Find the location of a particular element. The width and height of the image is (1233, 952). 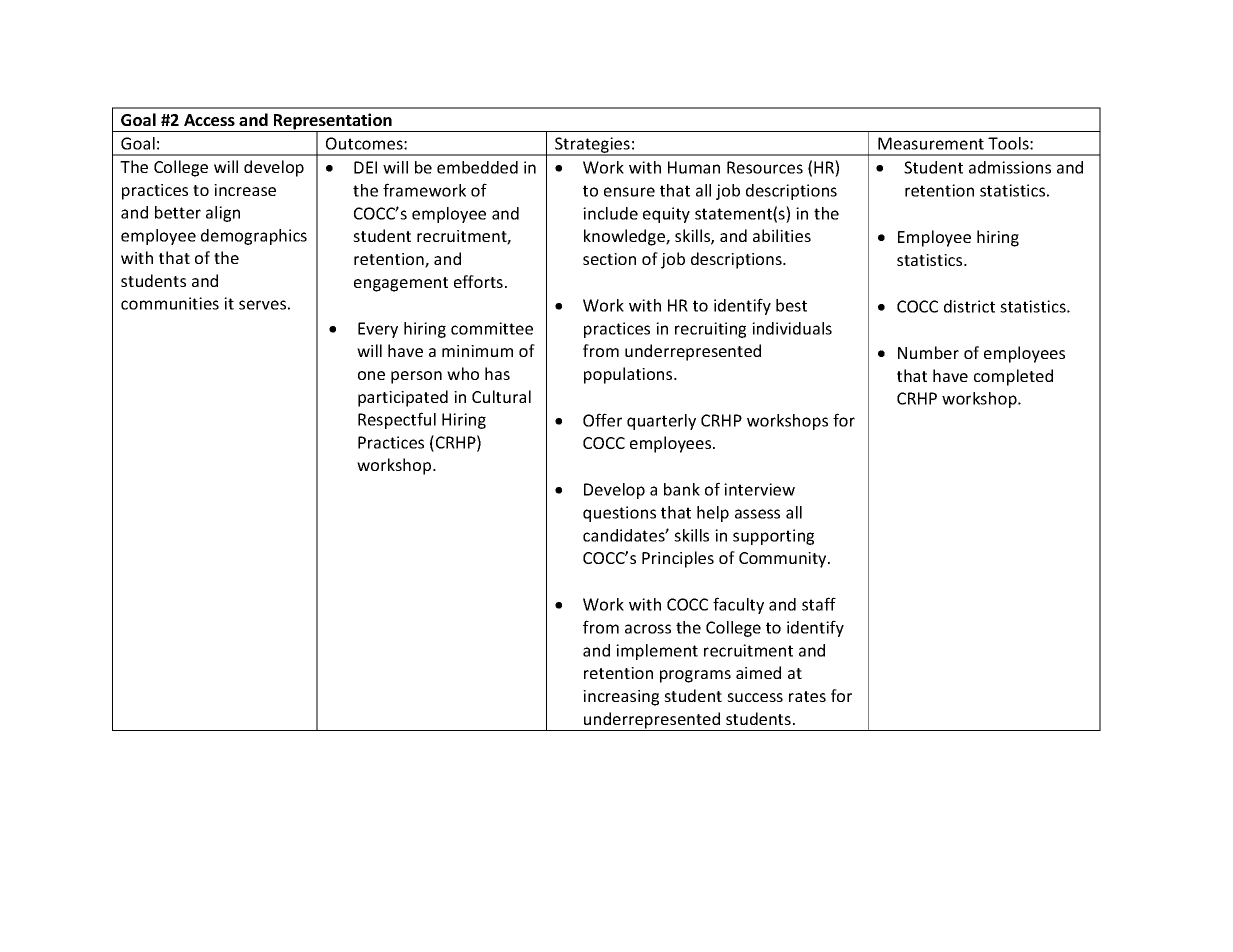

committee is located at coordinates (492, 328).
